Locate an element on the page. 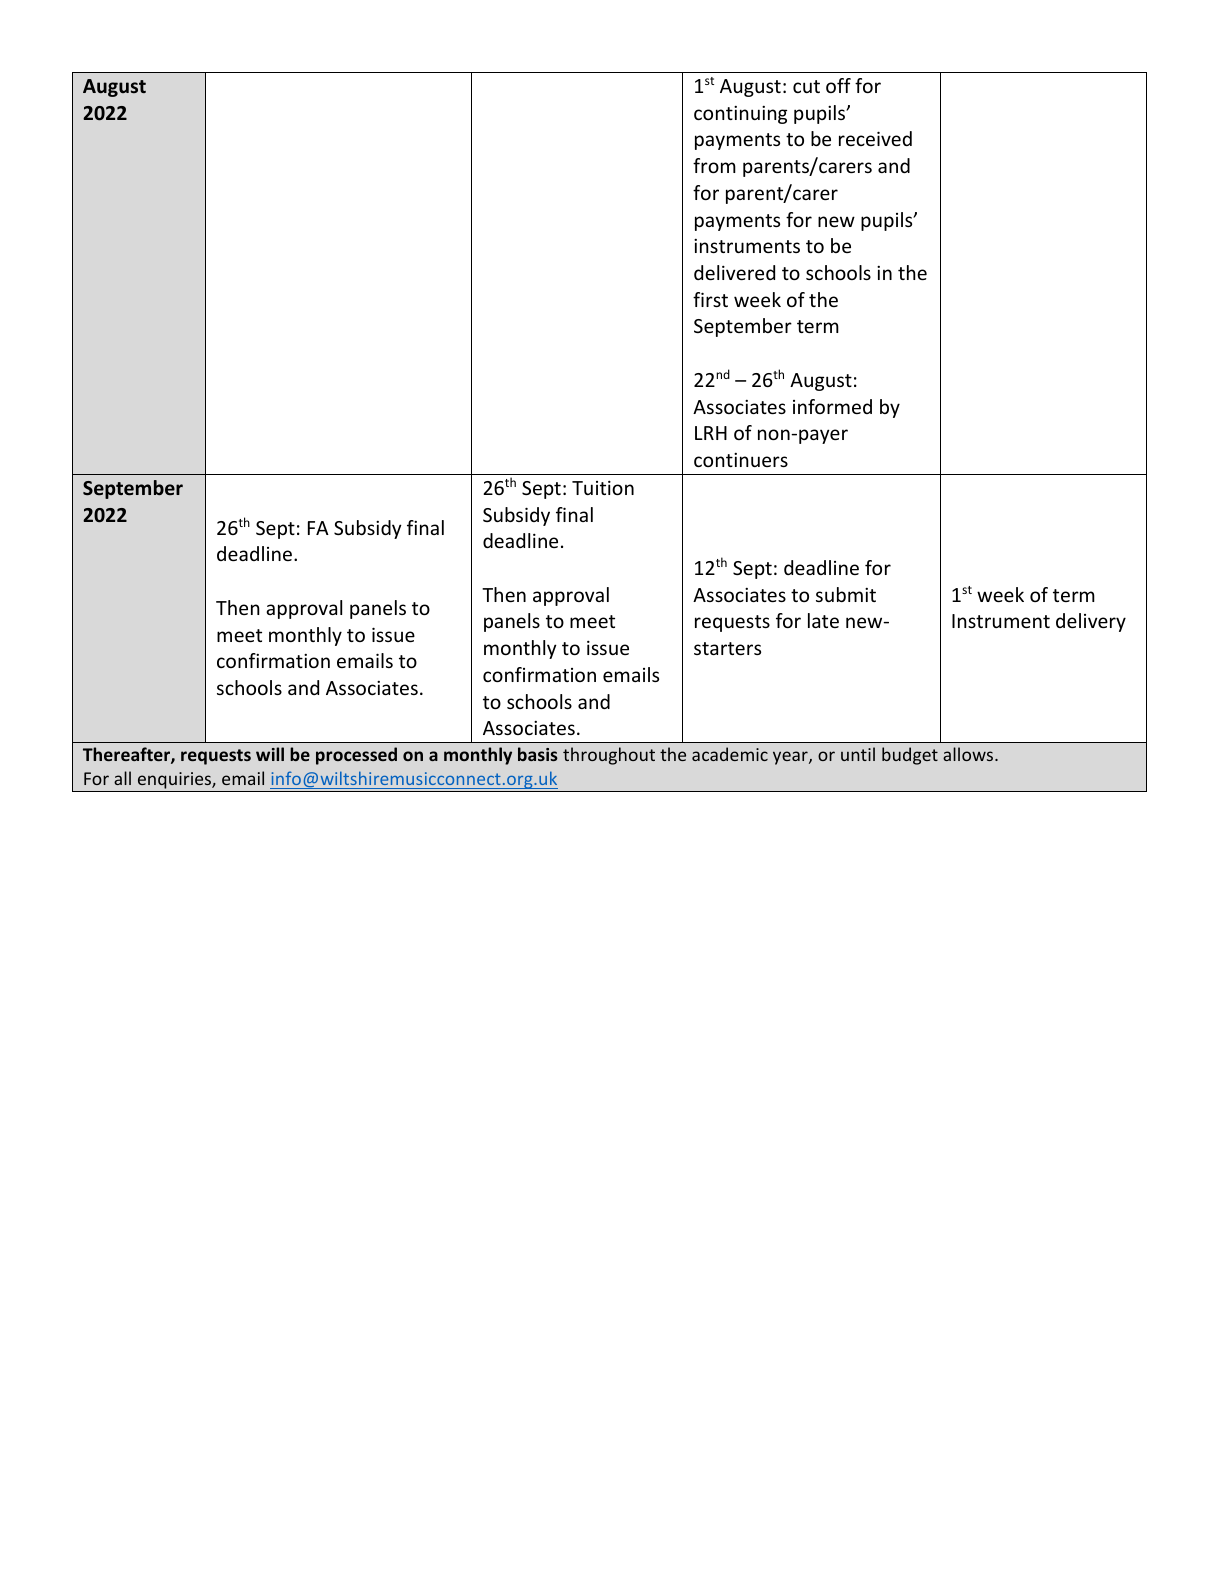  late is located at coordinates (823, 620).
